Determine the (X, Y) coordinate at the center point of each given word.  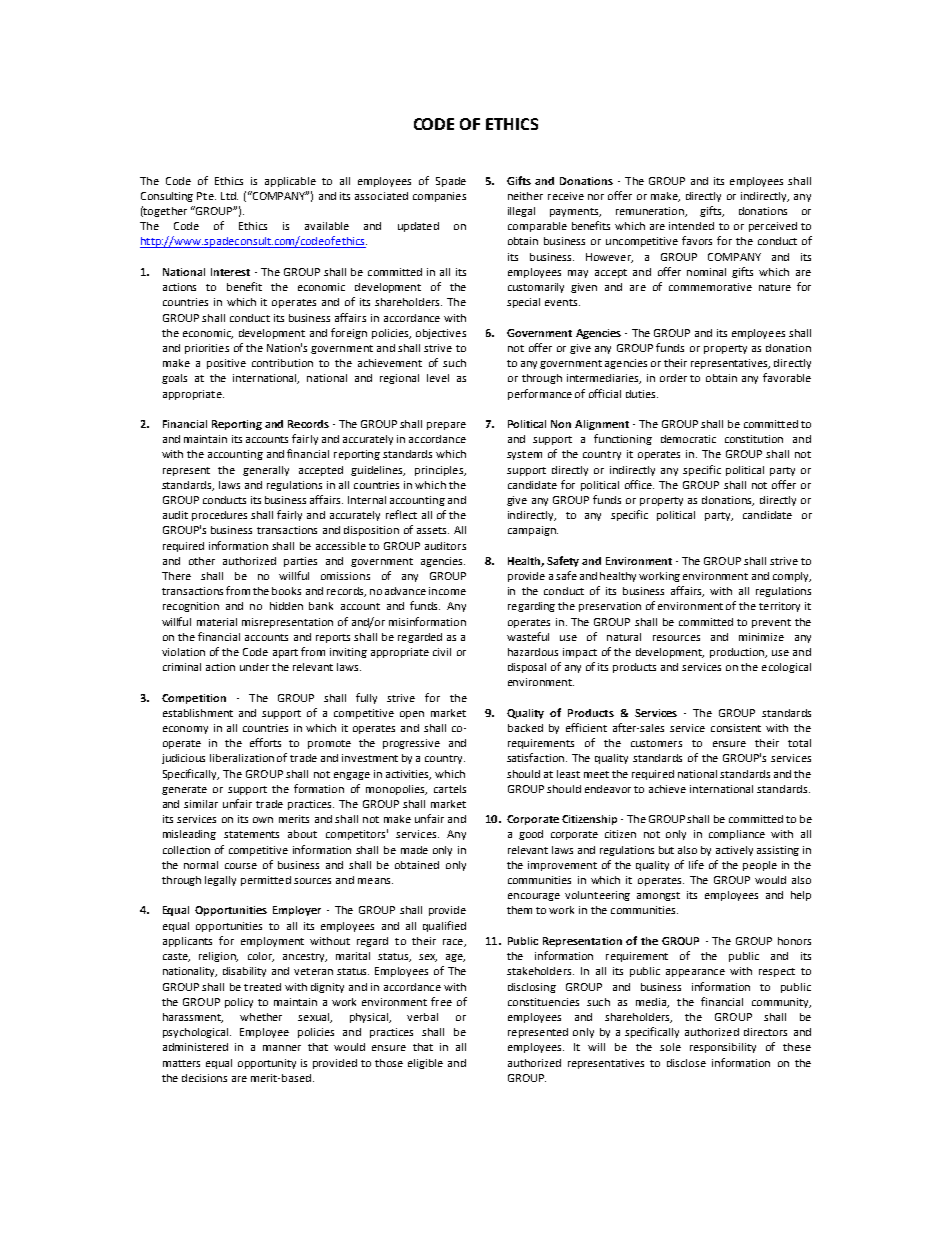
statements (251, 834)
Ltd (229, 196)
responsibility (723, 1048)
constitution (754, 439)
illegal (521, 212)
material (217, 622)
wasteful (528, 636)
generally (266, 471)
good (531, 835)
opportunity (267, 1064)
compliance (737, 835)
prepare (446, 426)
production (738, 653)
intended (691, 226)
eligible (425, 1064)
